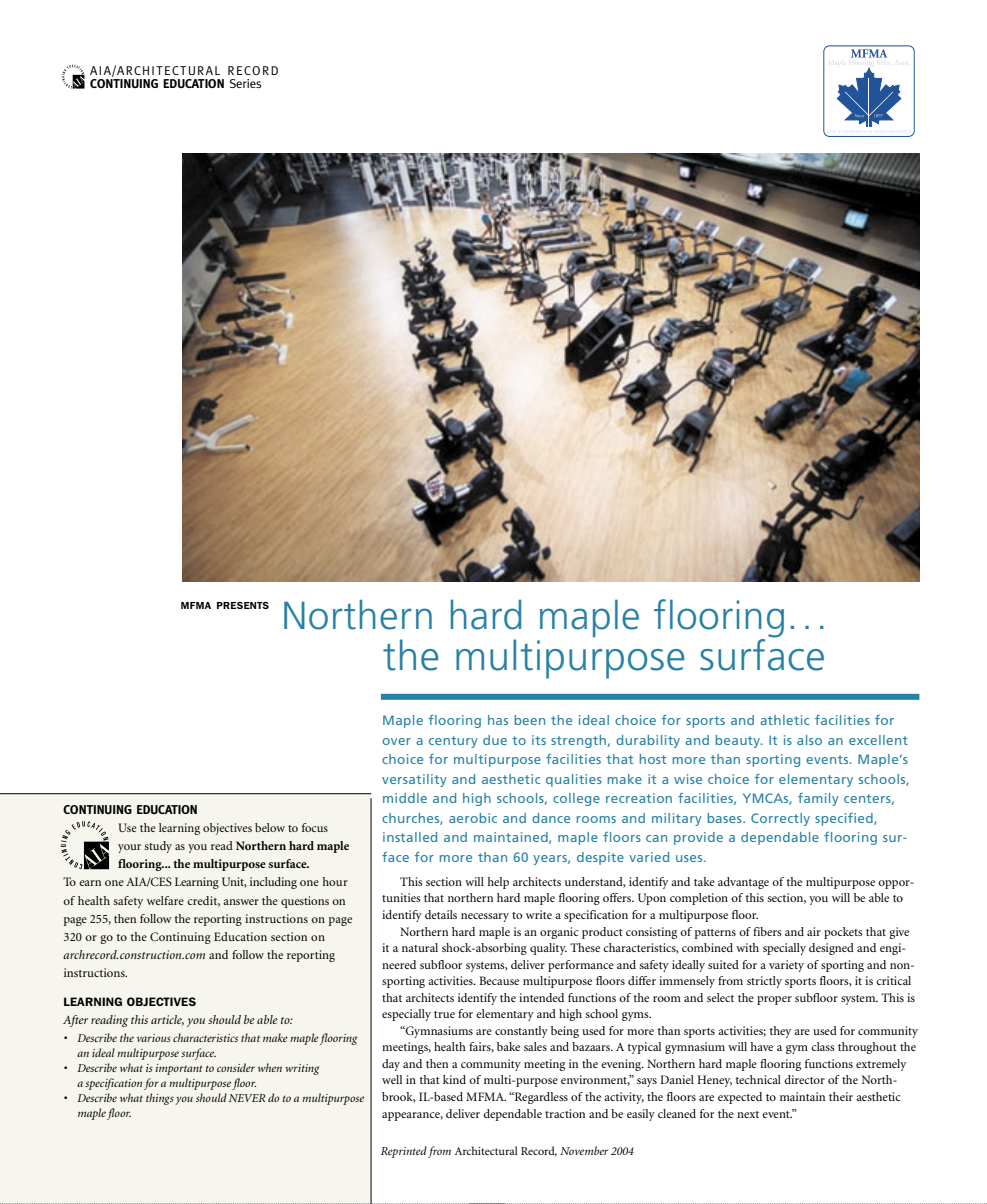 The height and width of the screenshot is (1204, 987). I want to click on beauty, so click(739, 741).
